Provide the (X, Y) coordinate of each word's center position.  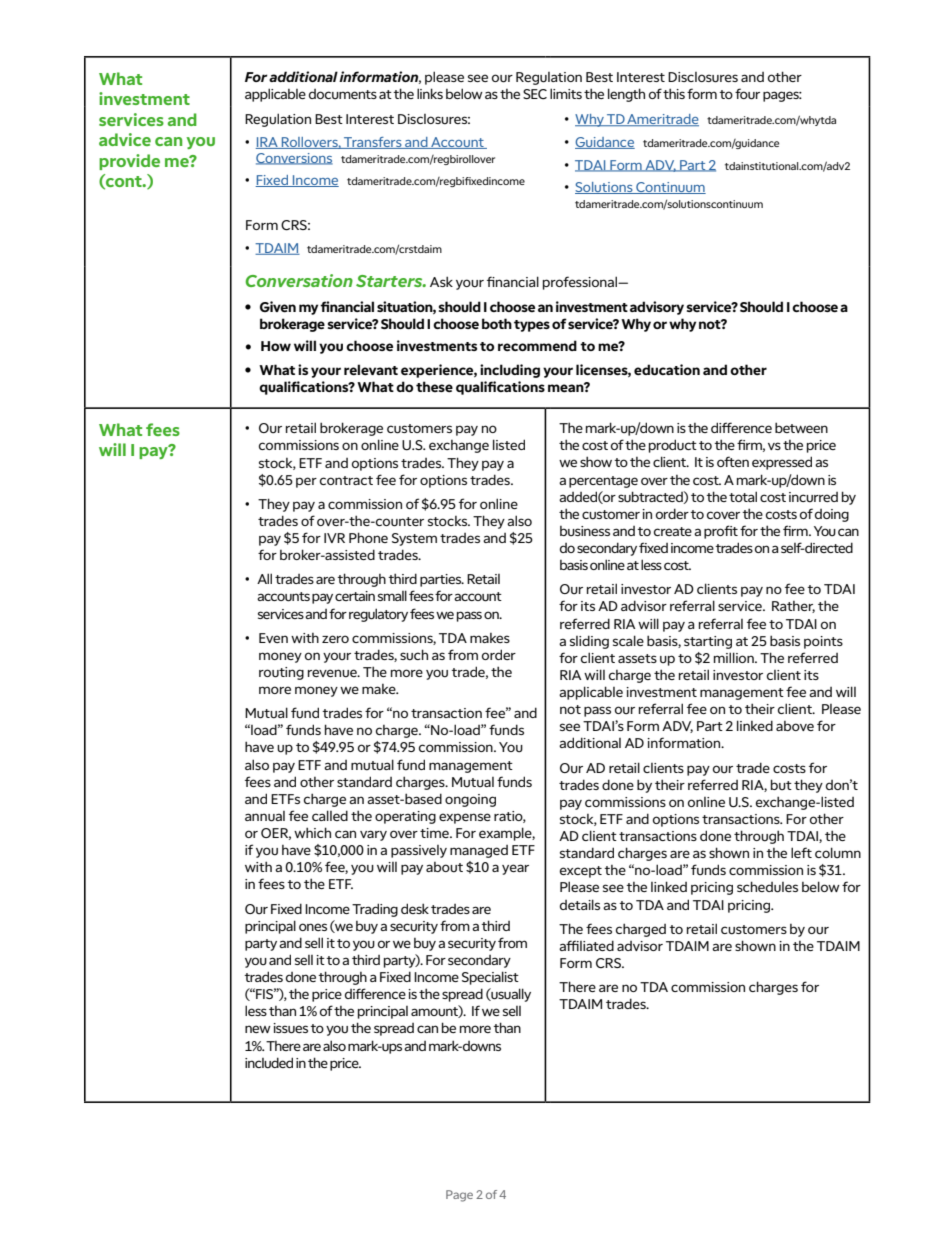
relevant (371, 370)
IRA (268, 143)
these (434, 387)
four (747, 94)
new (258, 1029)
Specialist (490, 978)
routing (281, 673)
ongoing (470, 800)
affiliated (586, 945)
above (795, 726)
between (801, 427)
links (430, 93)
